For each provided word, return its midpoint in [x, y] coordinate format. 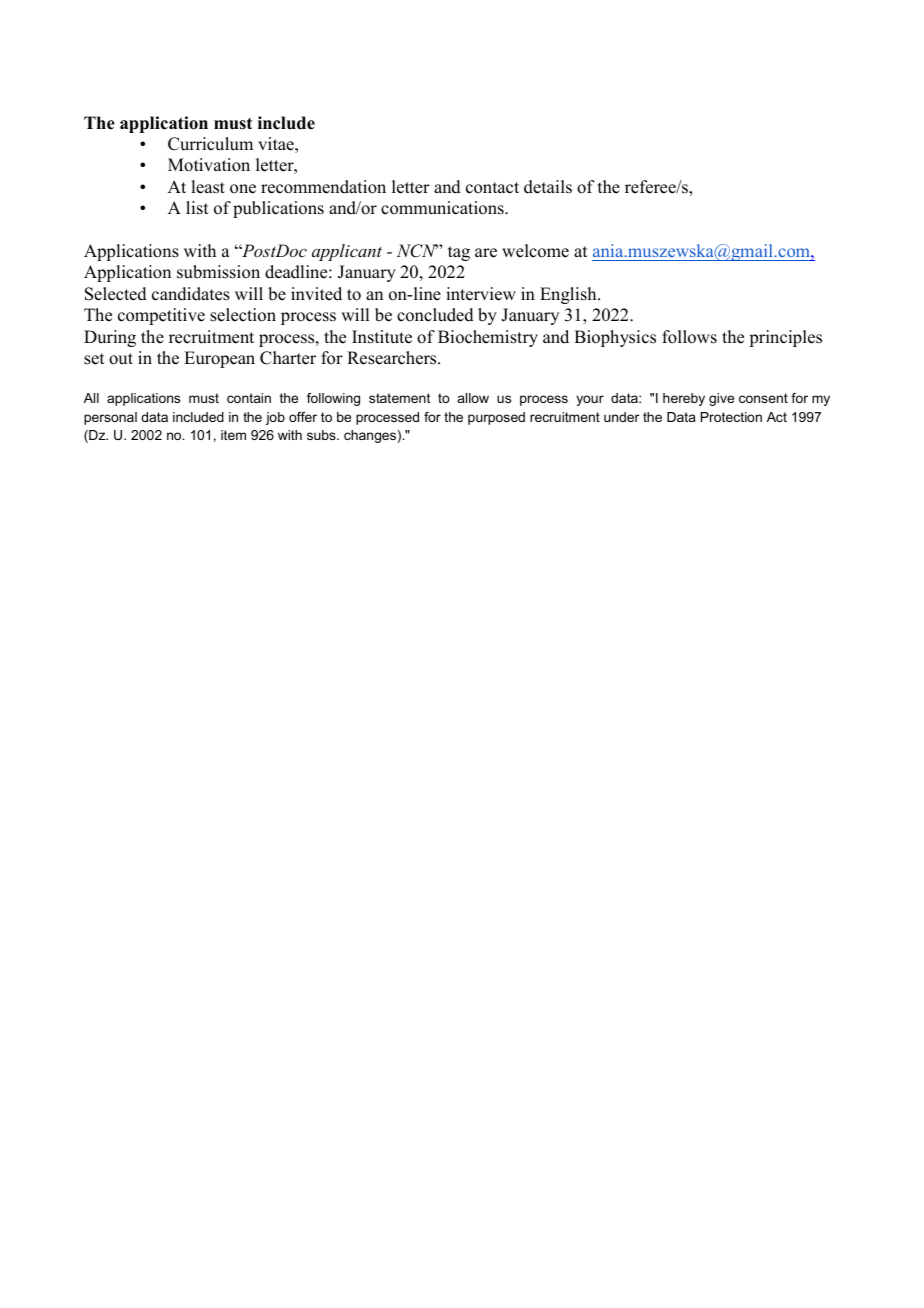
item [233, 435]
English [569, 295]
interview [481, 294]
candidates [191, 294]
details [548, 187]
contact [492, 188]
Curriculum [210, 144]
